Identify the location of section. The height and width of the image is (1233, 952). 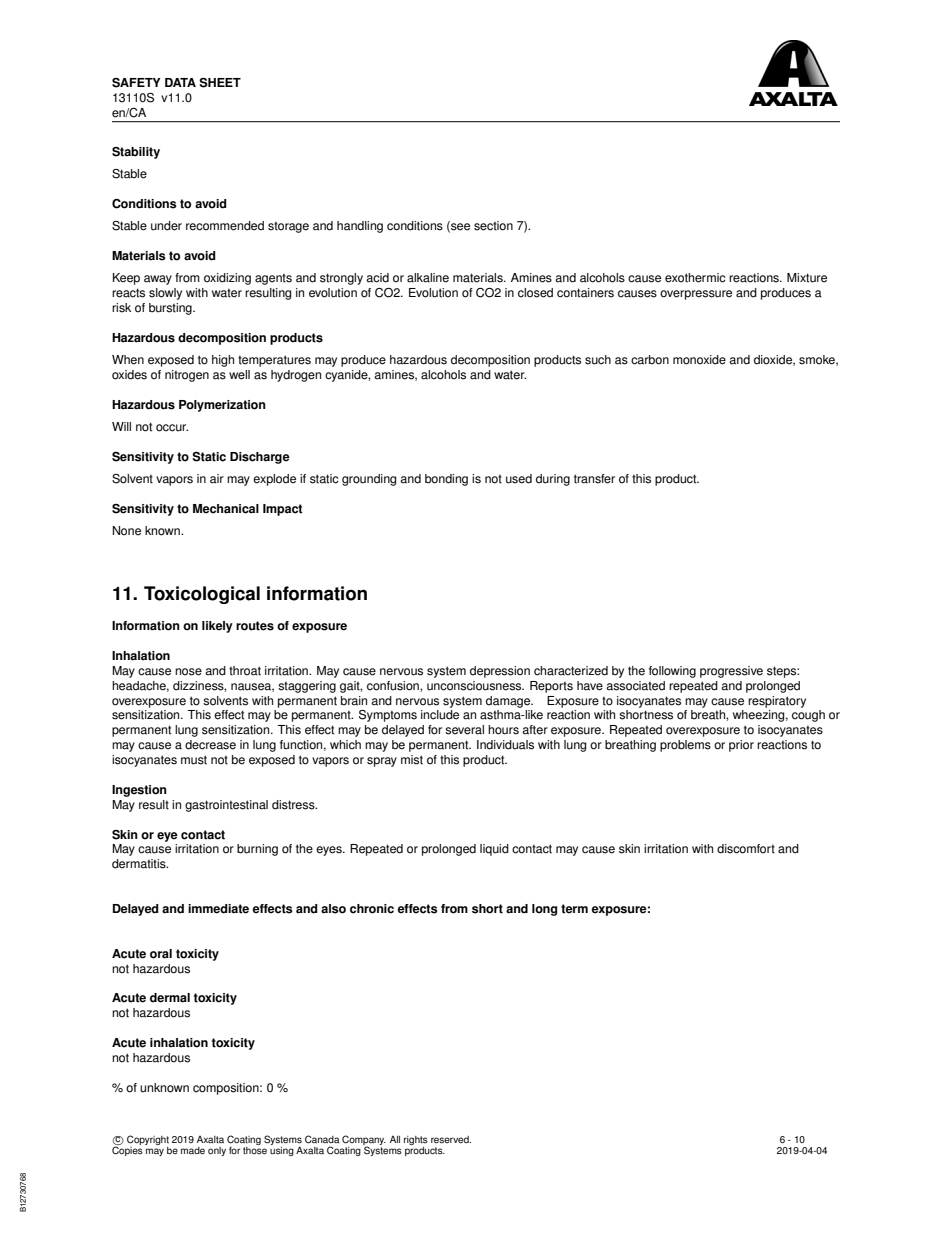
(493, 226).
